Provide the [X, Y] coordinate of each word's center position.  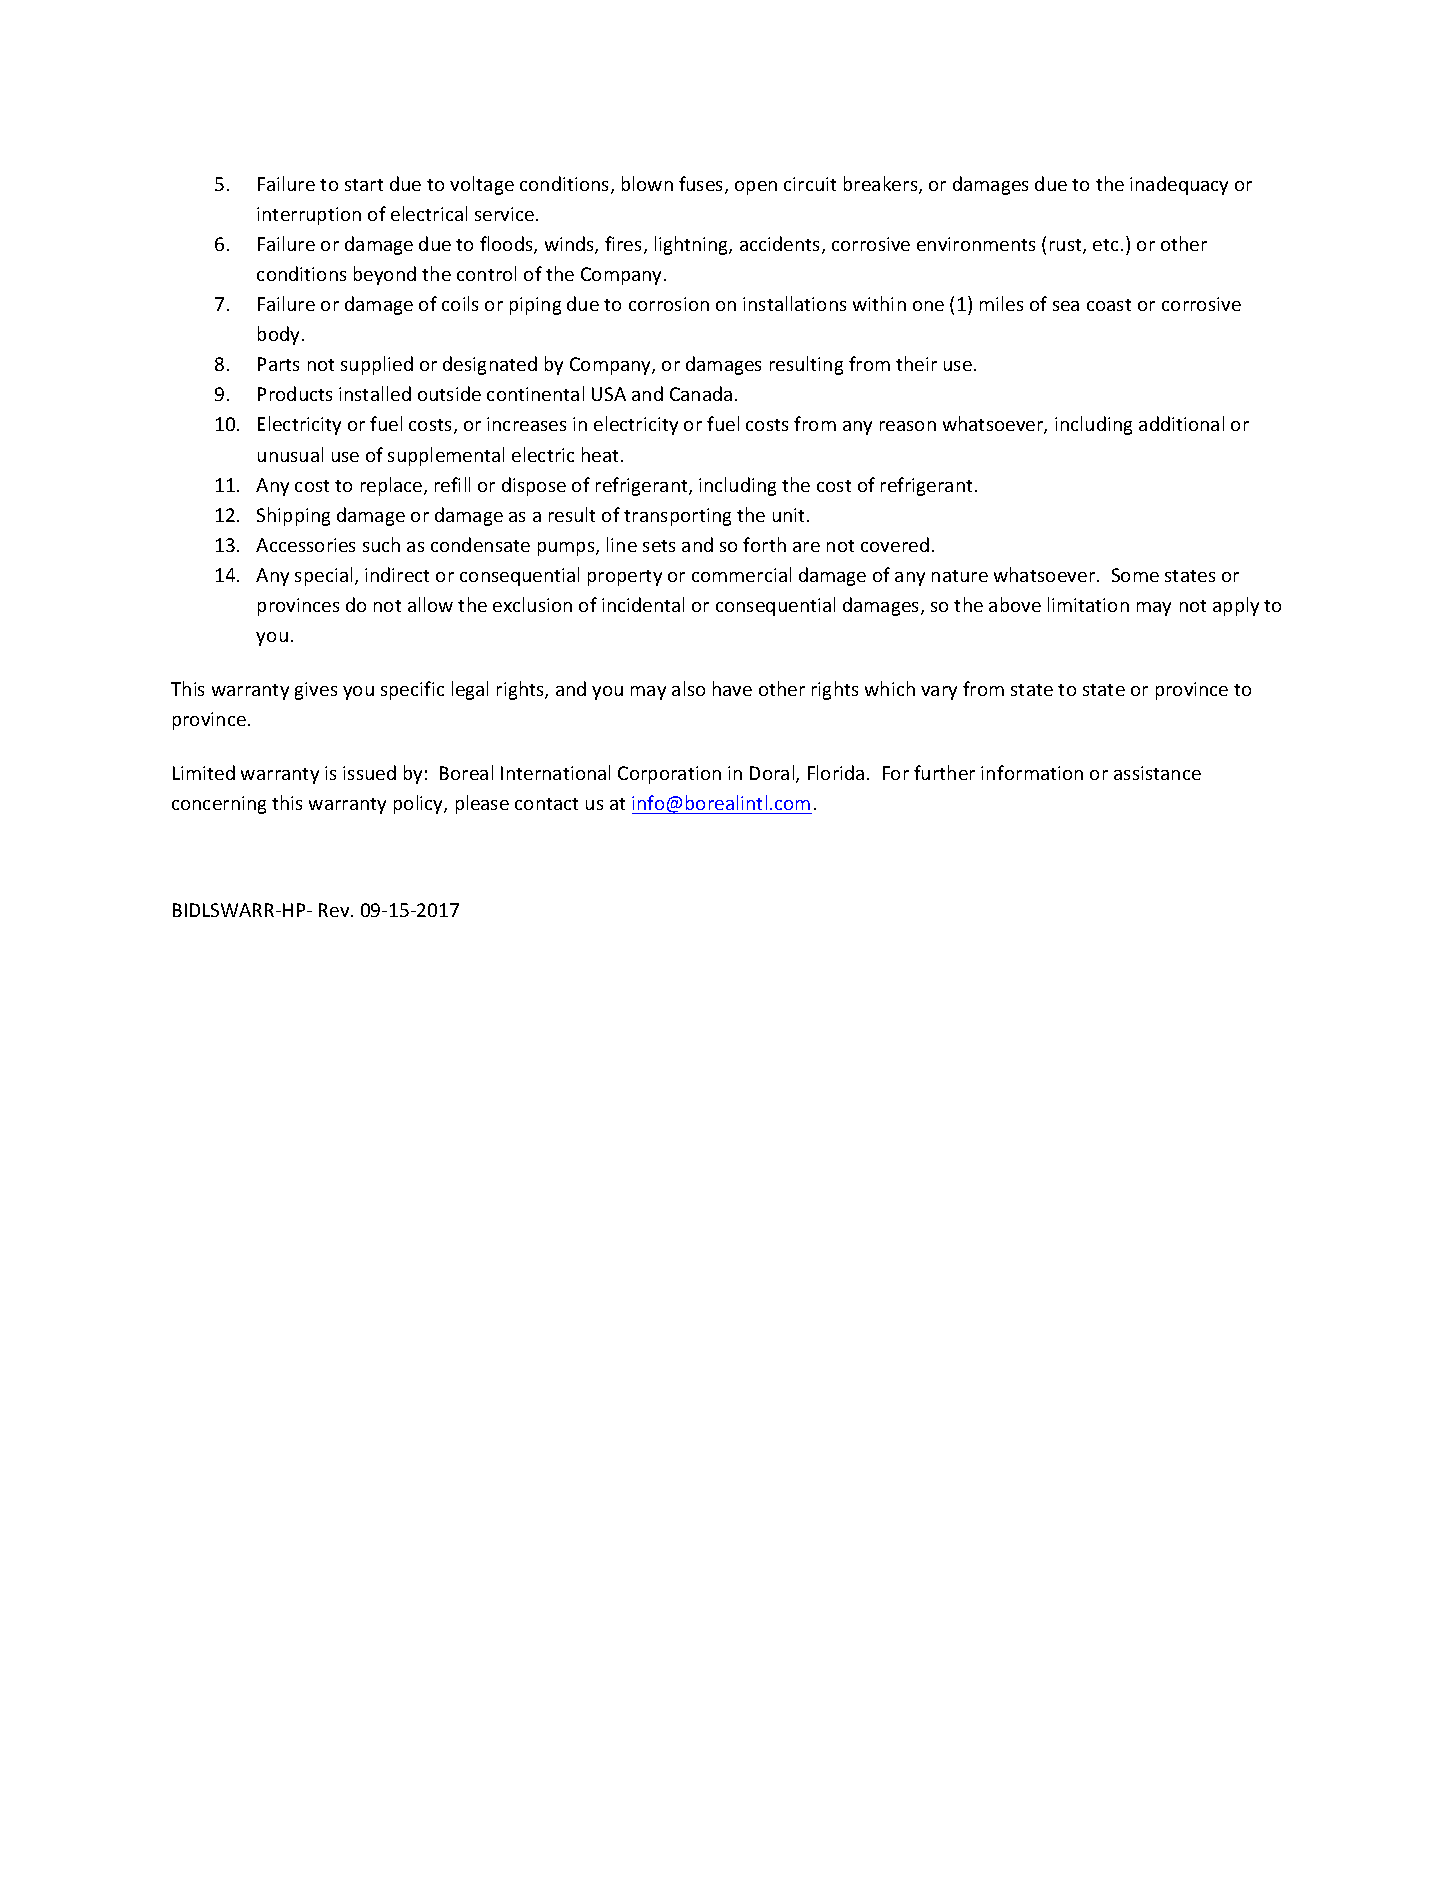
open [756, 188]
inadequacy [1179, 185]
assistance [1157, 773]
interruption [309, 216]
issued [369, 772]
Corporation [669, 775]
